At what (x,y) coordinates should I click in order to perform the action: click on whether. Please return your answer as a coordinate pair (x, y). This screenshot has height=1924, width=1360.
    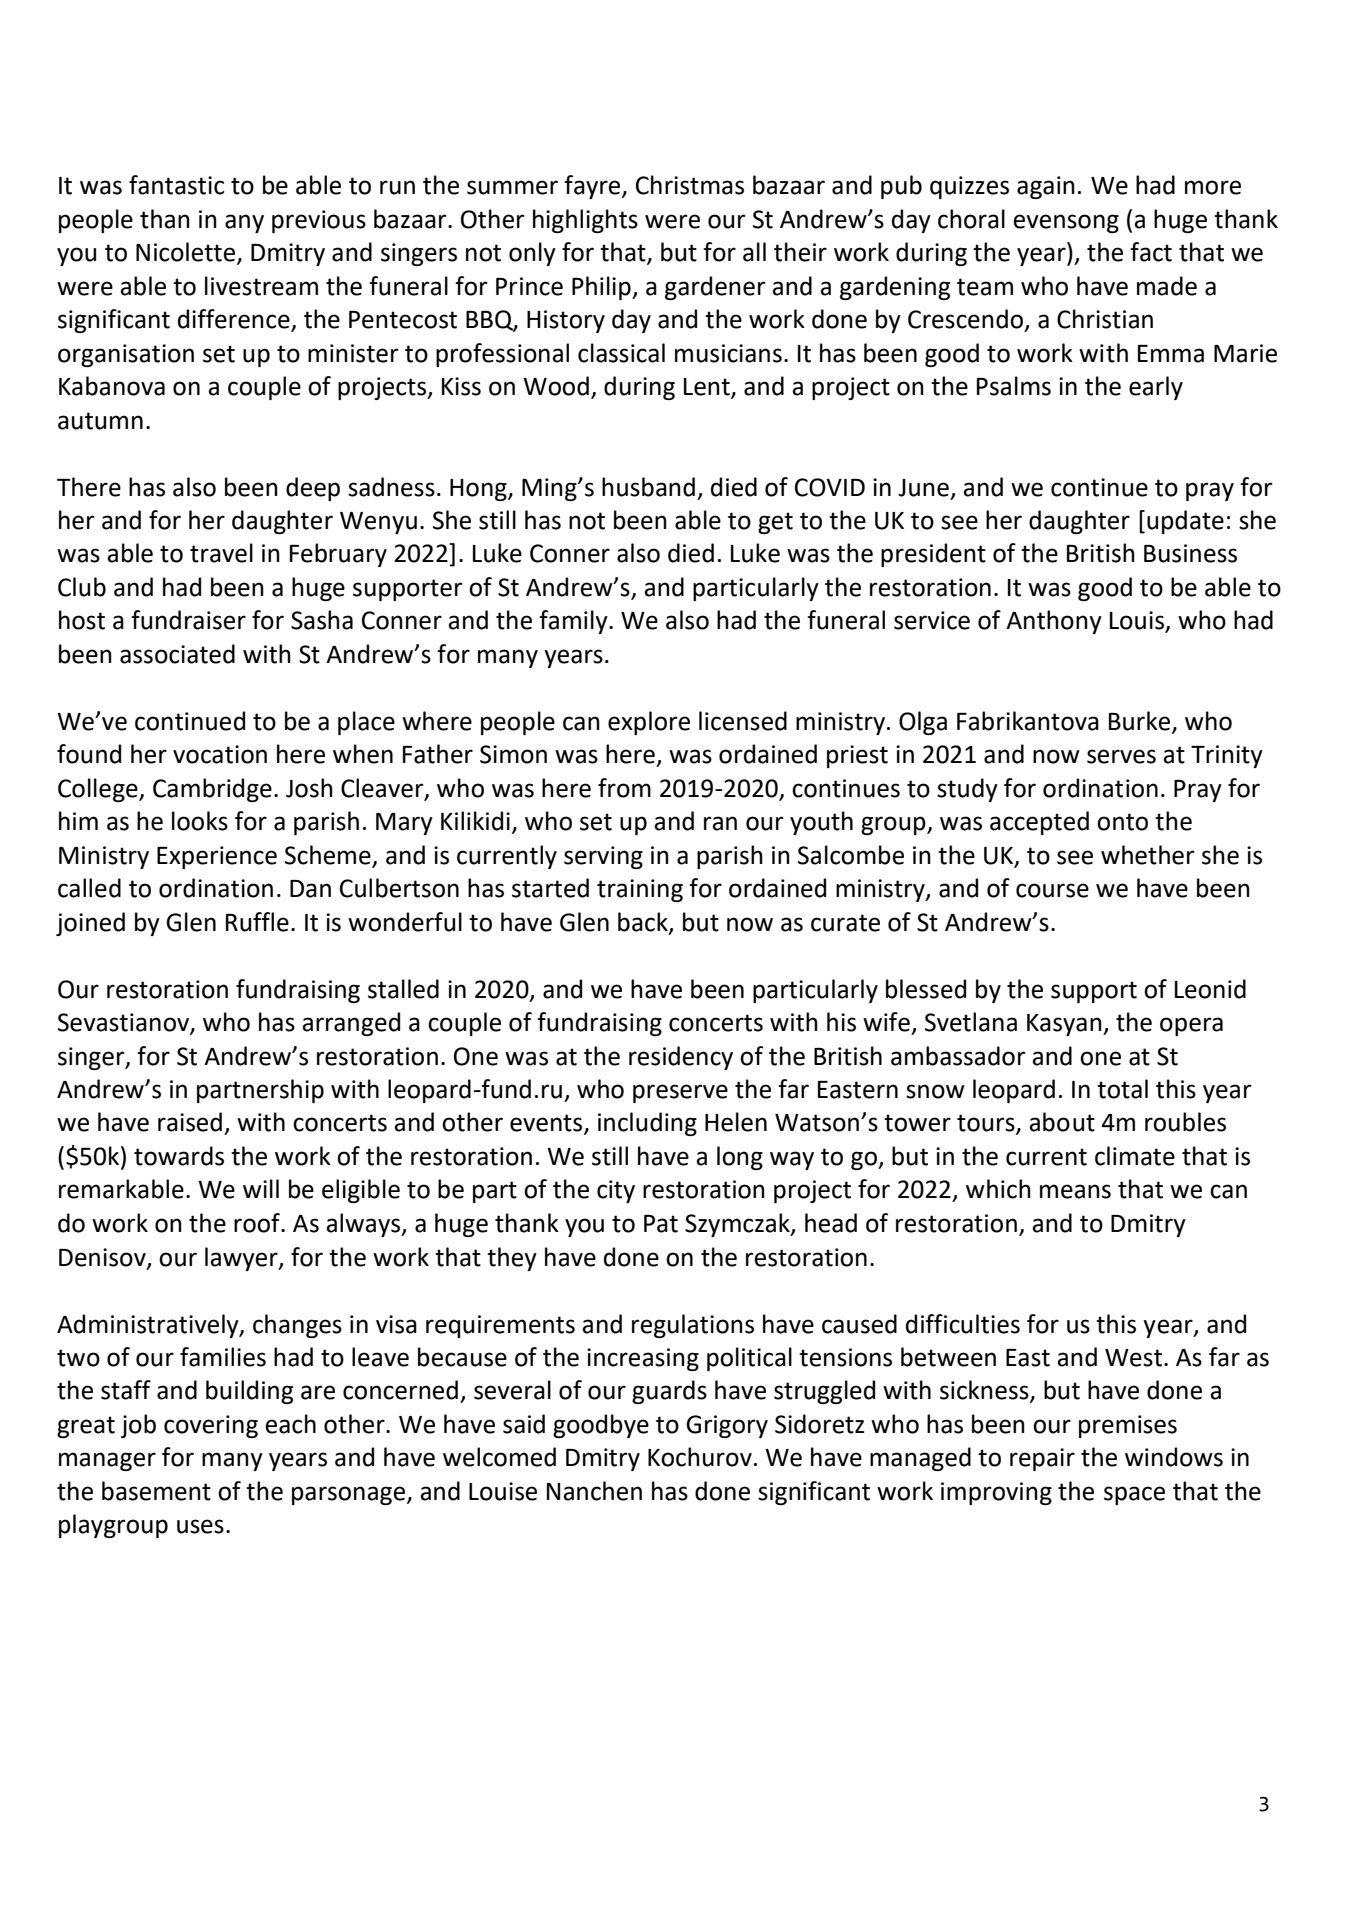
    Looking at the image, I should click on (1147, 855).
